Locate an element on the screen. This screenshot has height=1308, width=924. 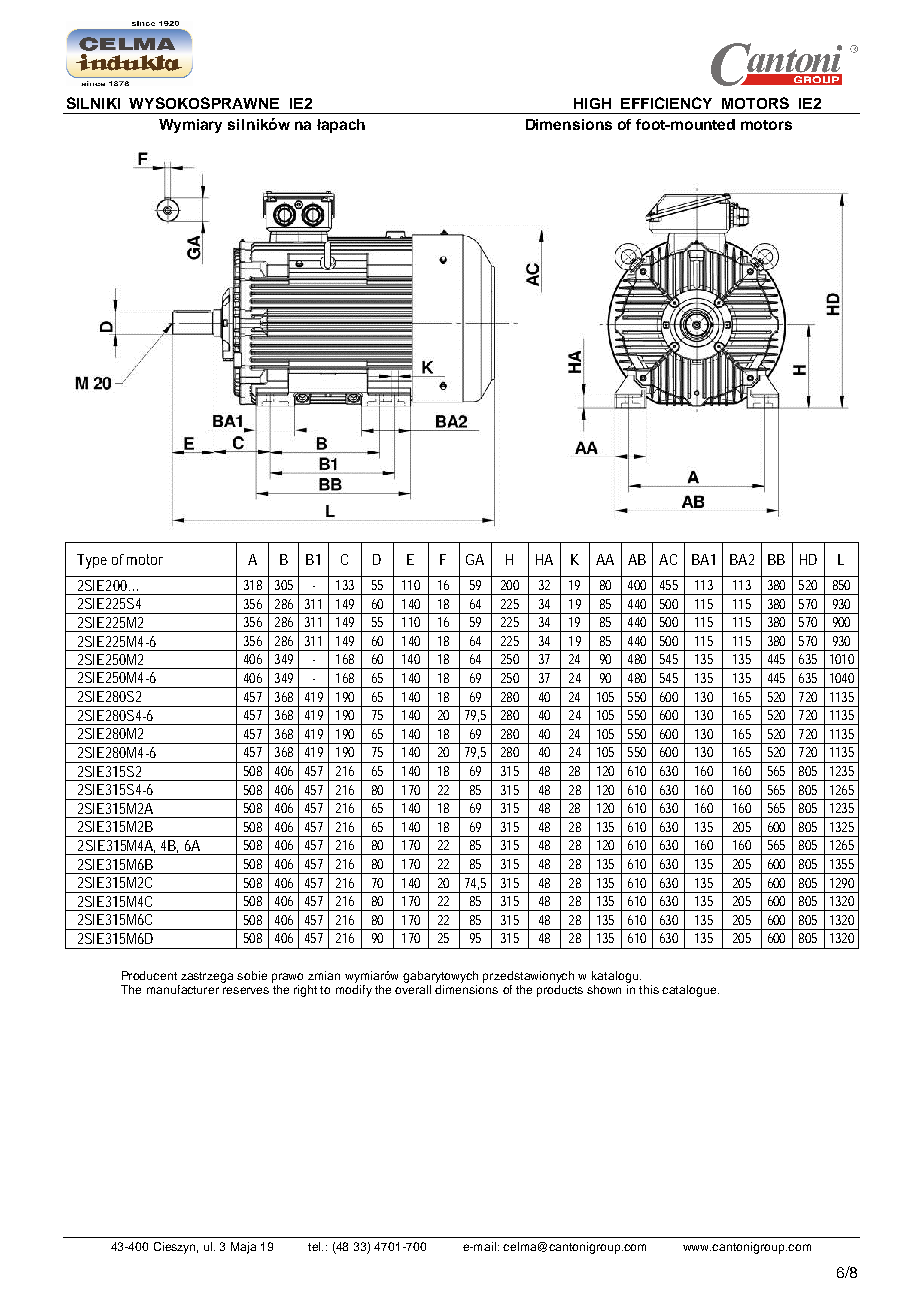
products is located at coordinates (560, 991).
